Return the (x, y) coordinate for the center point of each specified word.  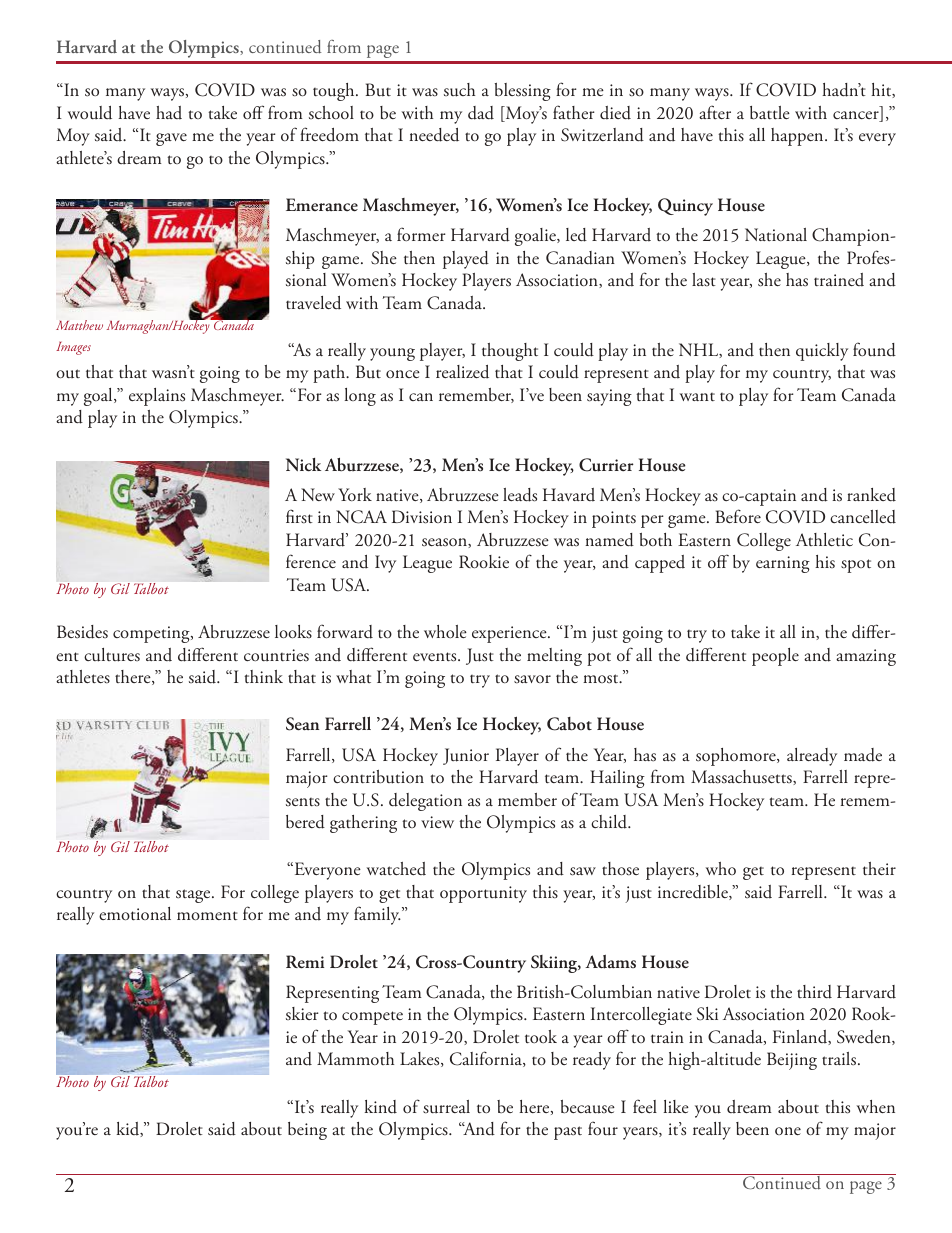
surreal (446, 1107)
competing (152, 634)
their (879, 869)
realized (462, 372)
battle (770, 113)
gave (171, 139)
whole (445, 631)
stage (194, 896)
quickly (822, 352)
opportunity (483, 894)
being (307, 1131)
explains (157, 397)
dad (481, 113)
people (775, 657)
